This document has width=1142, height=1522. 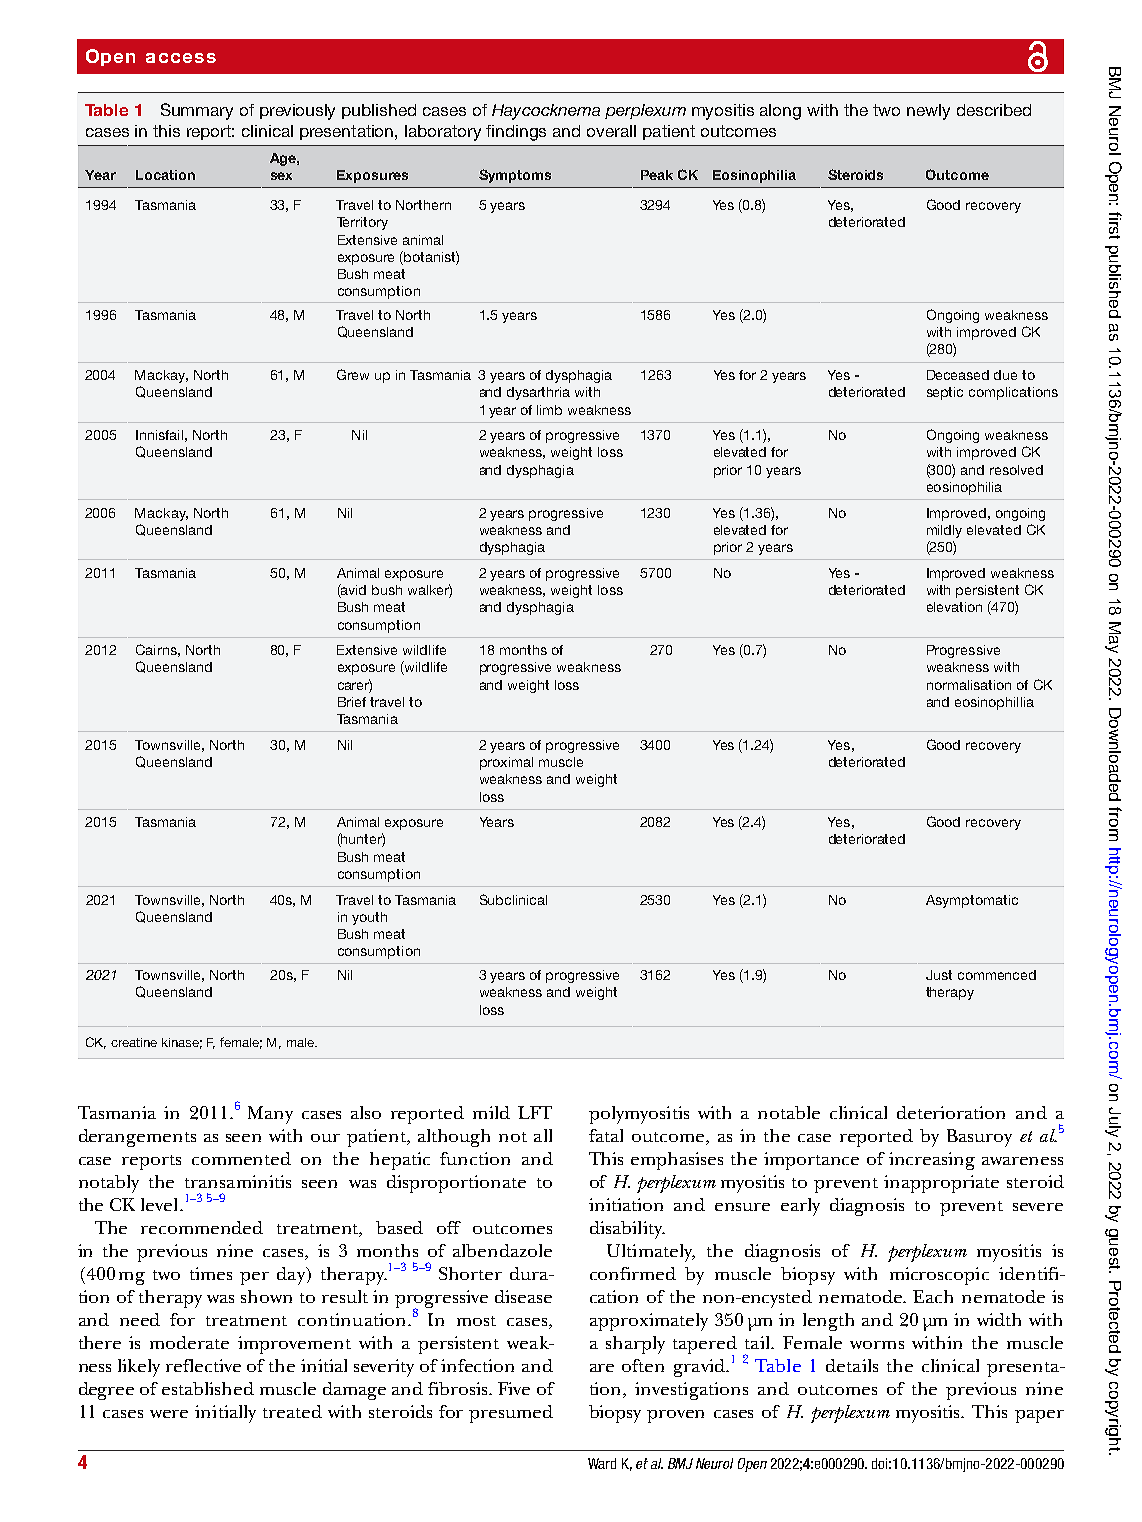 I want to click on Brief, so click(x=352, y=702).
